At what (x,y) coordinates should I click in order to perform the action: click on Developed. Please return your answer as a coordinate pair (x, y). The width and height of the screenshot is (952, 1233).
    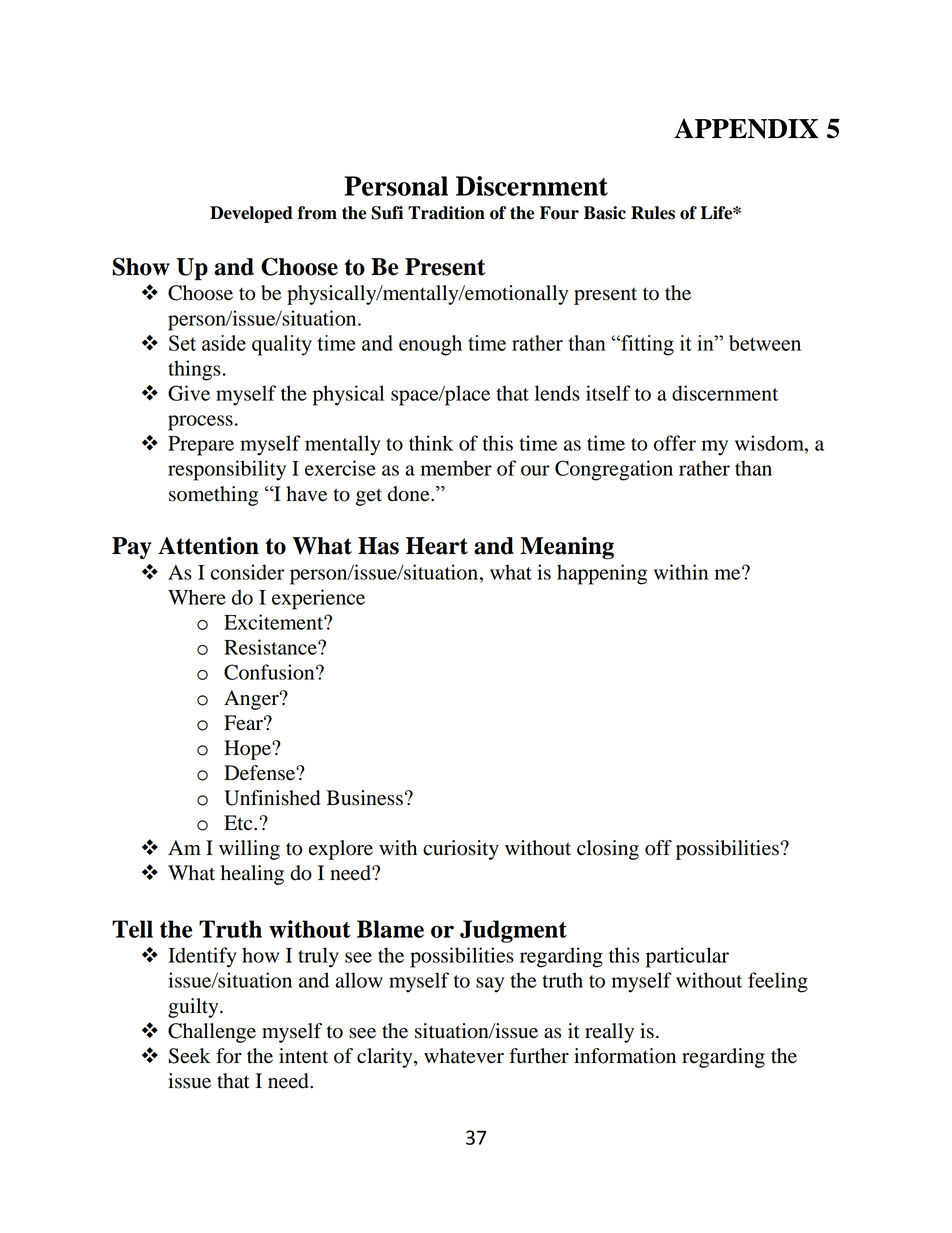
    Looking at the image, I should click on (251, 214).
